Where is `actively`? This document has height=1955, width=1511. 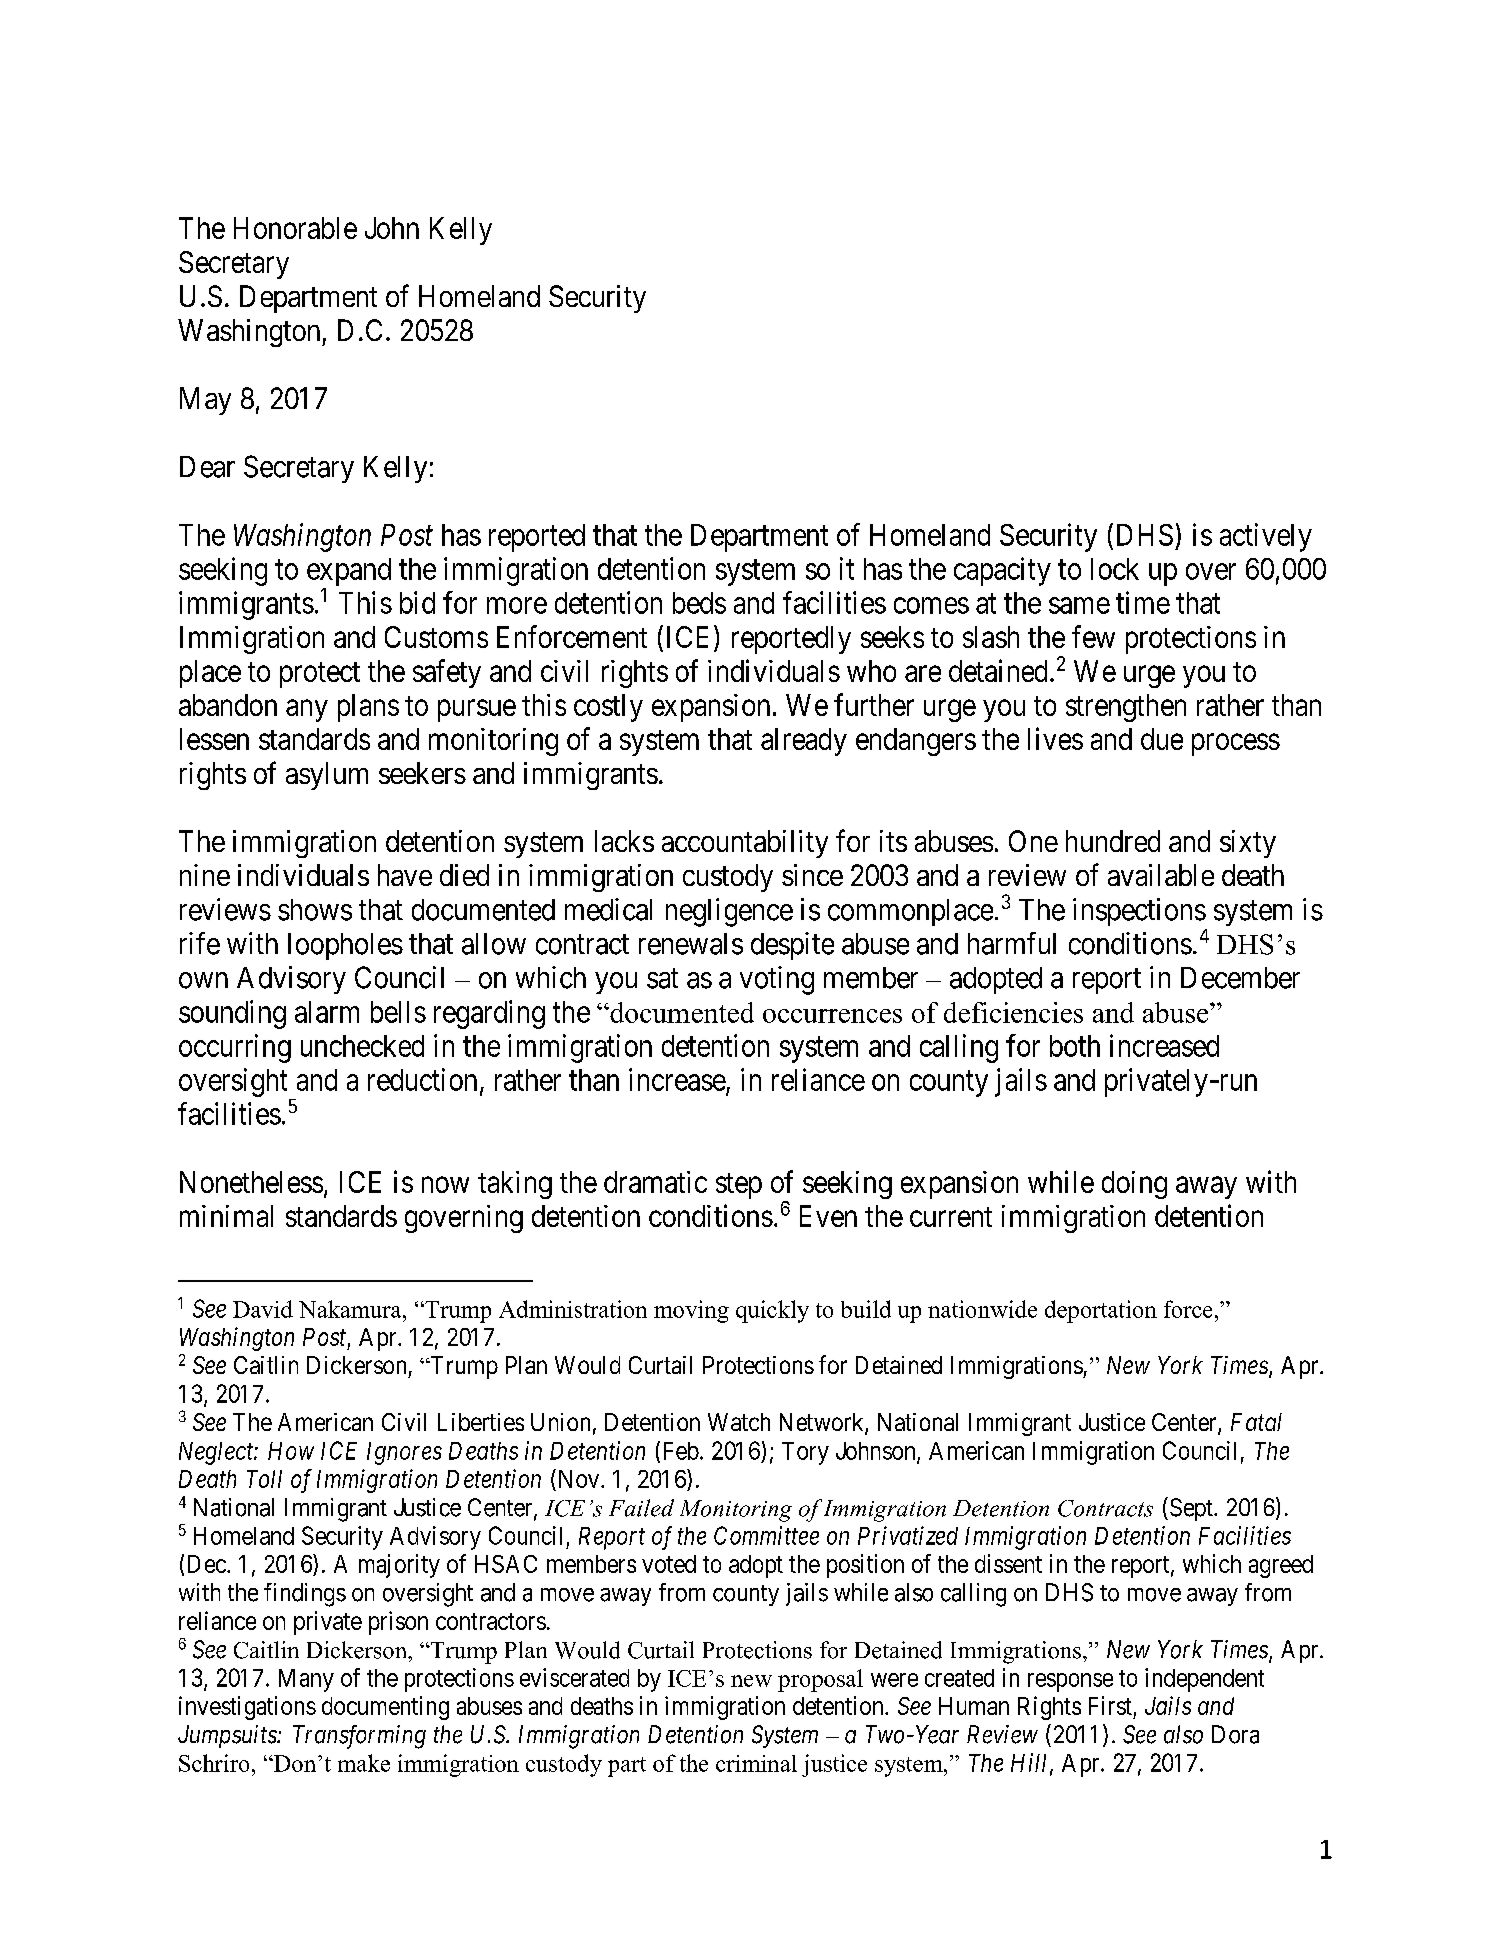
actively is located at coordinates (1266, 537).
